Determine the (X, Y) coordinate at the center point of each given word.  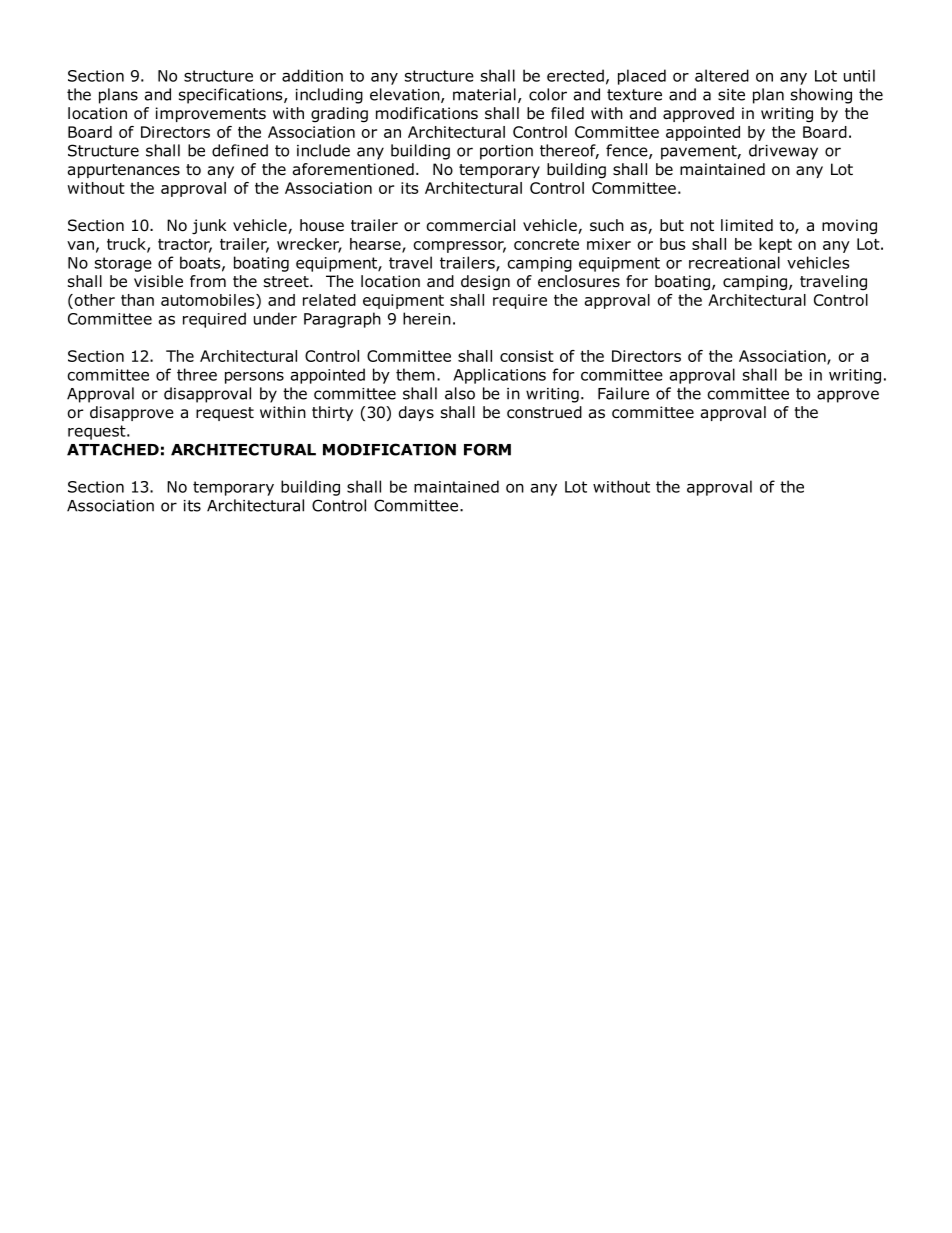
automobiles (209, 301)
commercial (471, 225)
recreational (734, 262)
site (731, 95)
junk (209, 226)
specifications (232, 96)
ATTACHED (113, 449)
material (484, 94)
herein (427, 318)
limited (747, 225)
